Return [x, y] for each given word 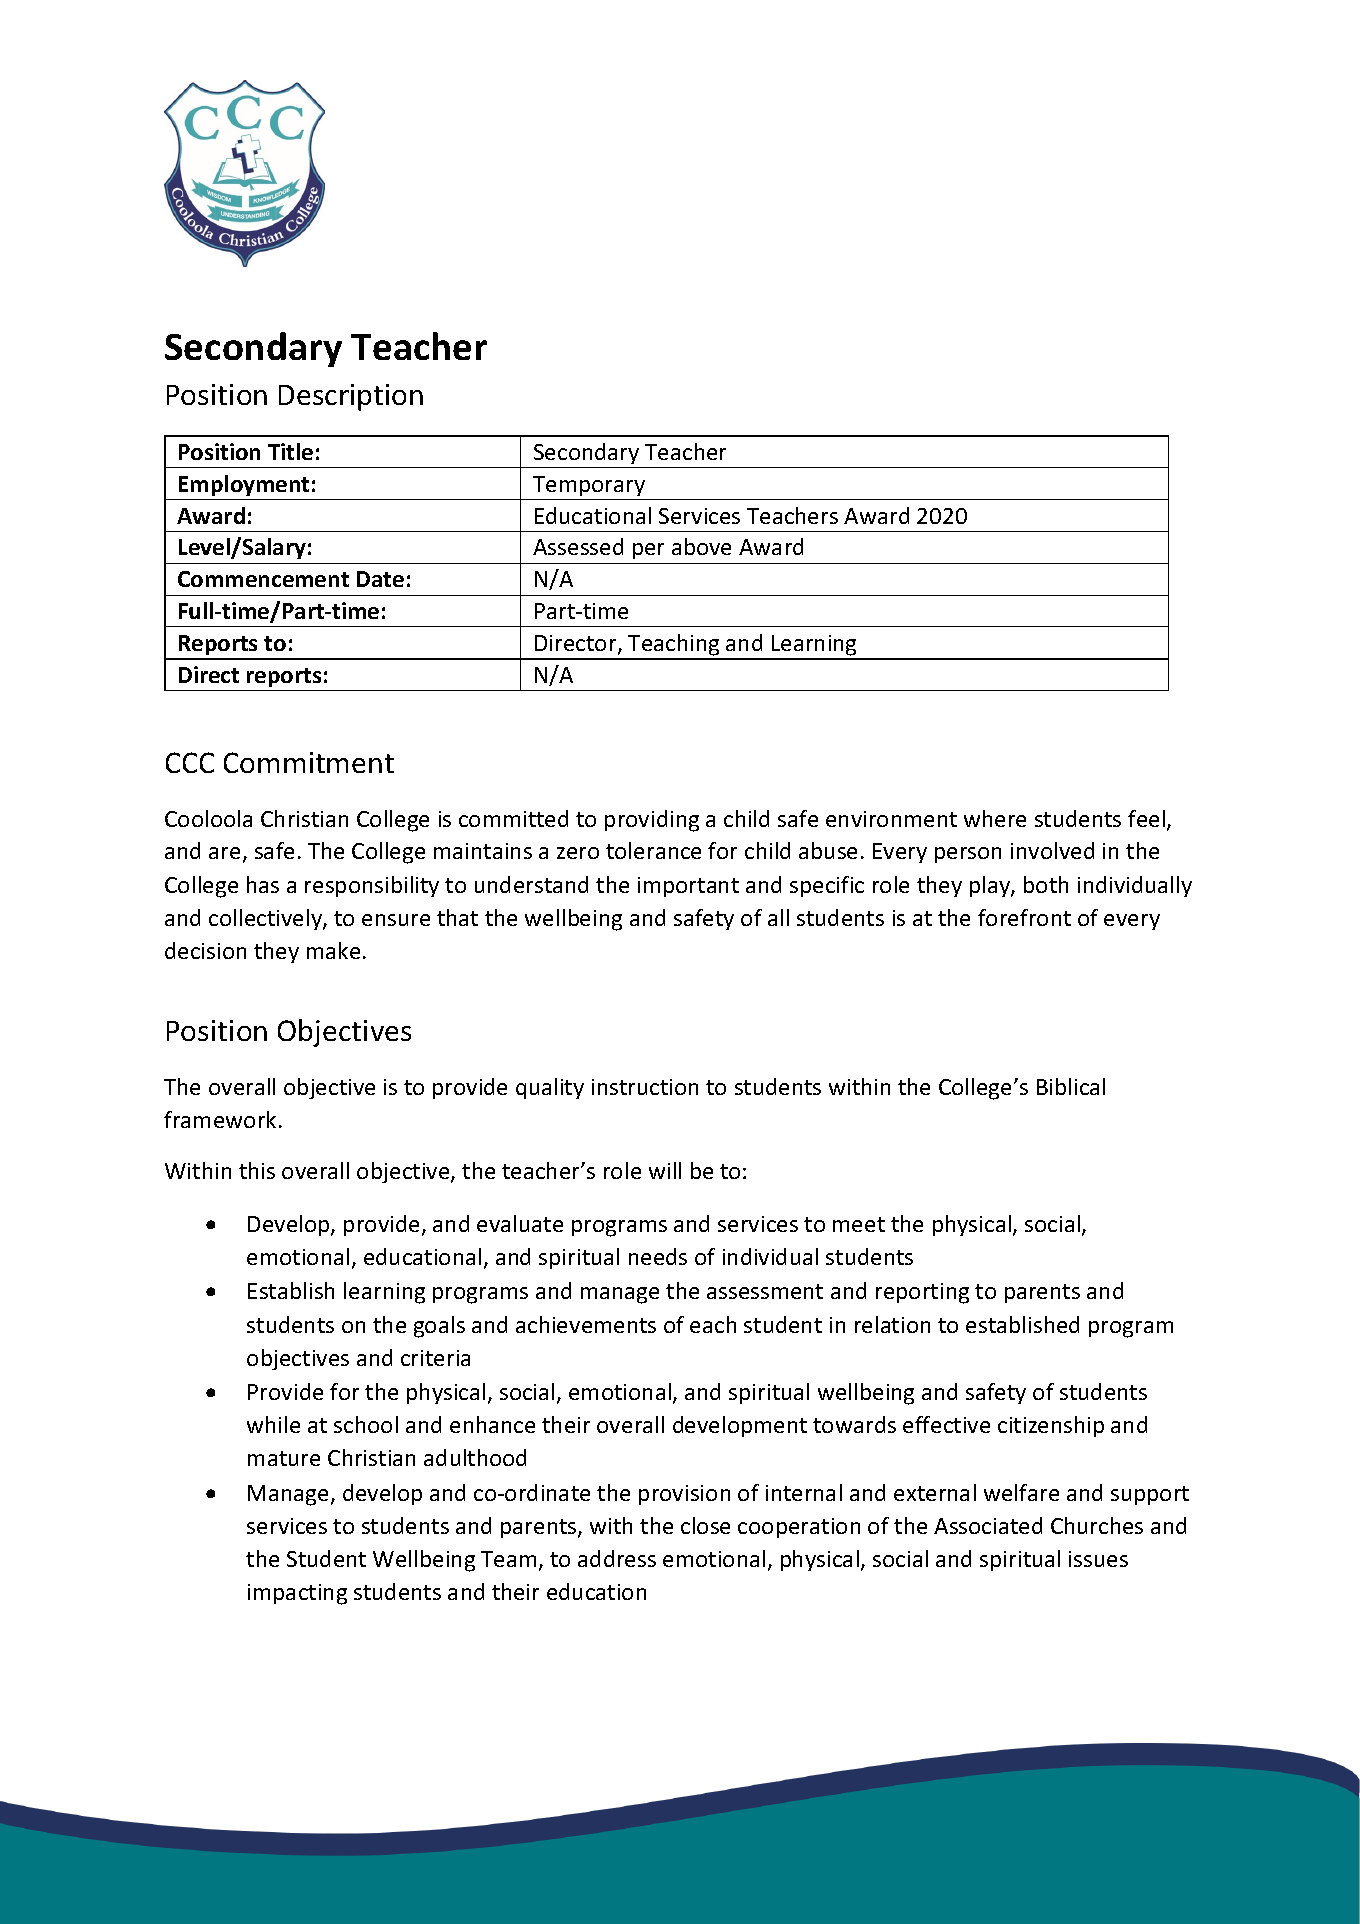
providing [652, 821]
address [617, 1558]
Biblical [1071, 1086]
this [257, 1170]
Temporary [589, 486]
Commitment [309, 762]
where [995, 818]
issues [1098, 1559]
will [665, 1170]
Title [290, 451]
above [701, 546]
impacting [297, 1594]
